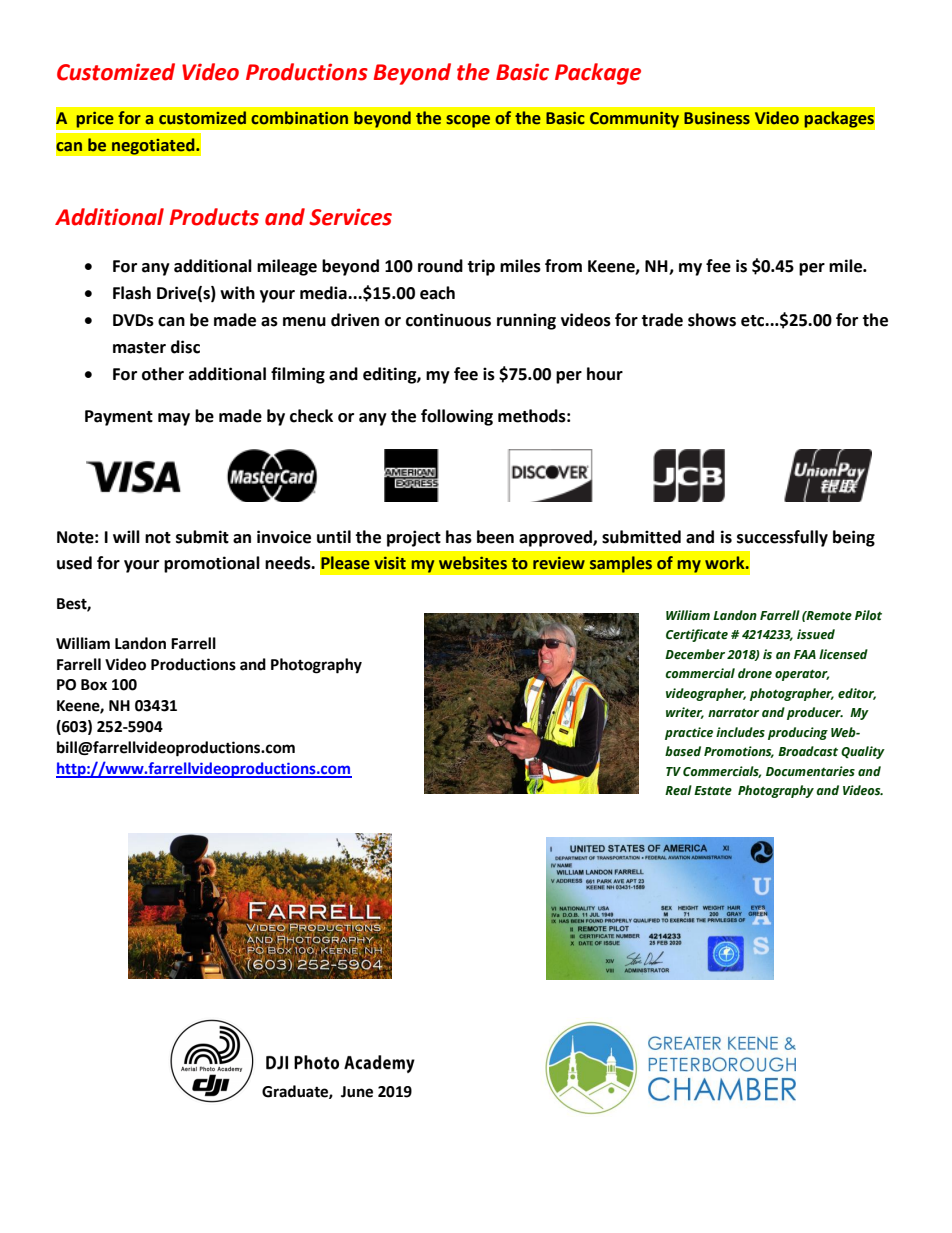 Image resolution: width=952 pixels, height=1233 pixels. What do you see at coordinates (94, 685) in the screenshot?
I see `Box` at bounding box center [94, 685].
